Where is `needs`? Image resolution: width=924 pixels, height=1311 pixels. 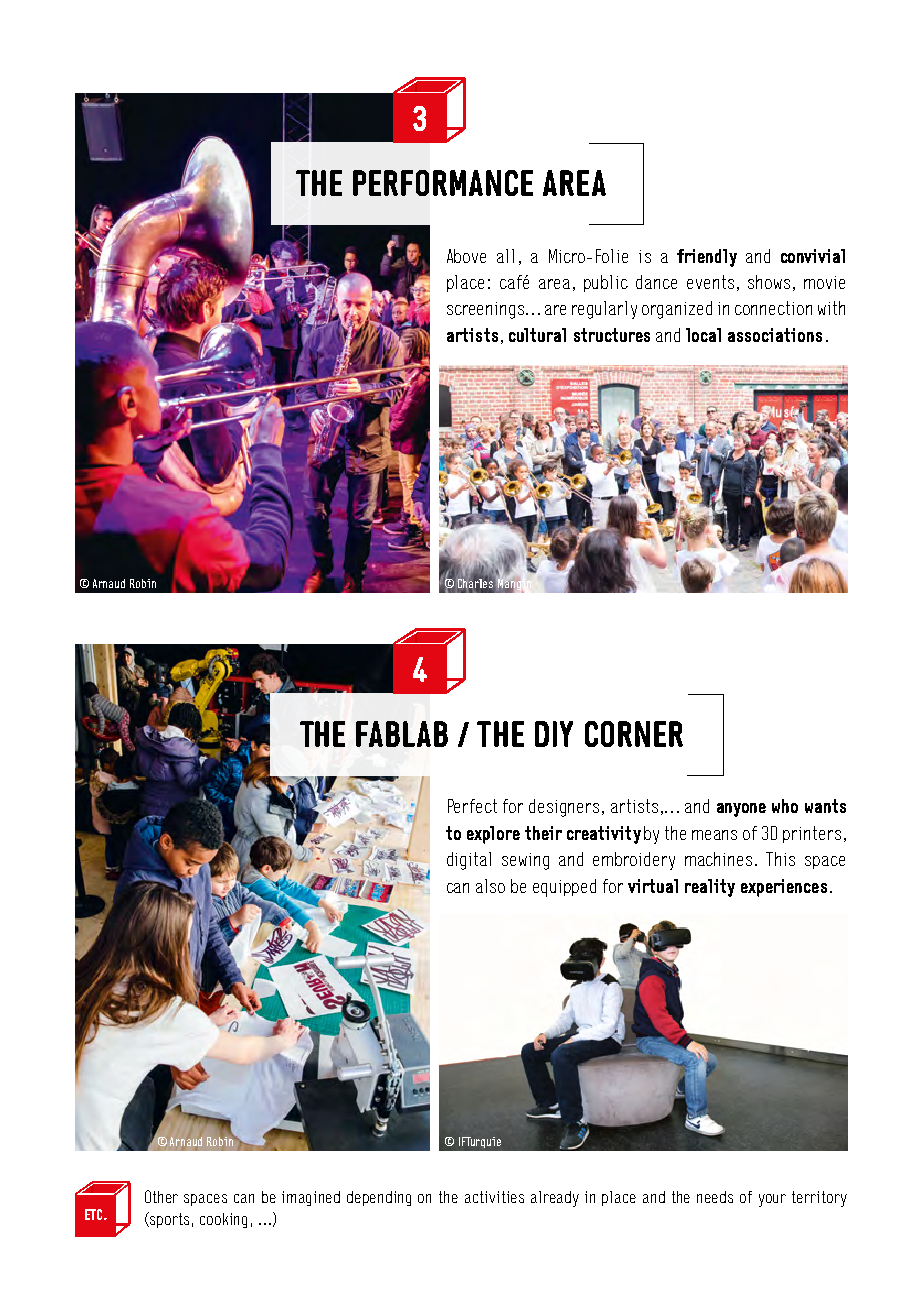
needs is located at coordinates (715, 1197).
